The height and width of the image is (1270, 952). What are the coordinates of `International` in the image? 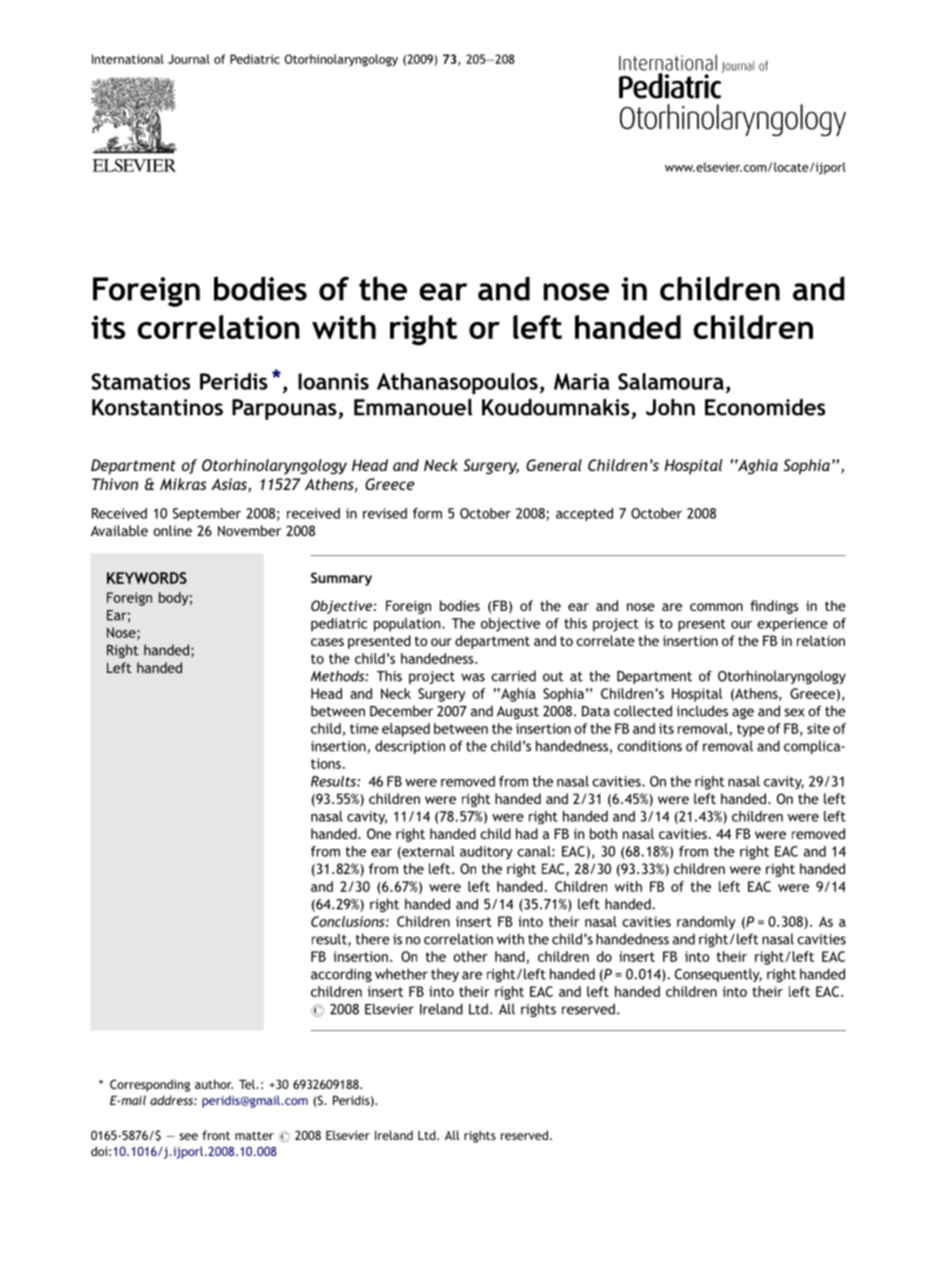 It's located at (128, 59).
